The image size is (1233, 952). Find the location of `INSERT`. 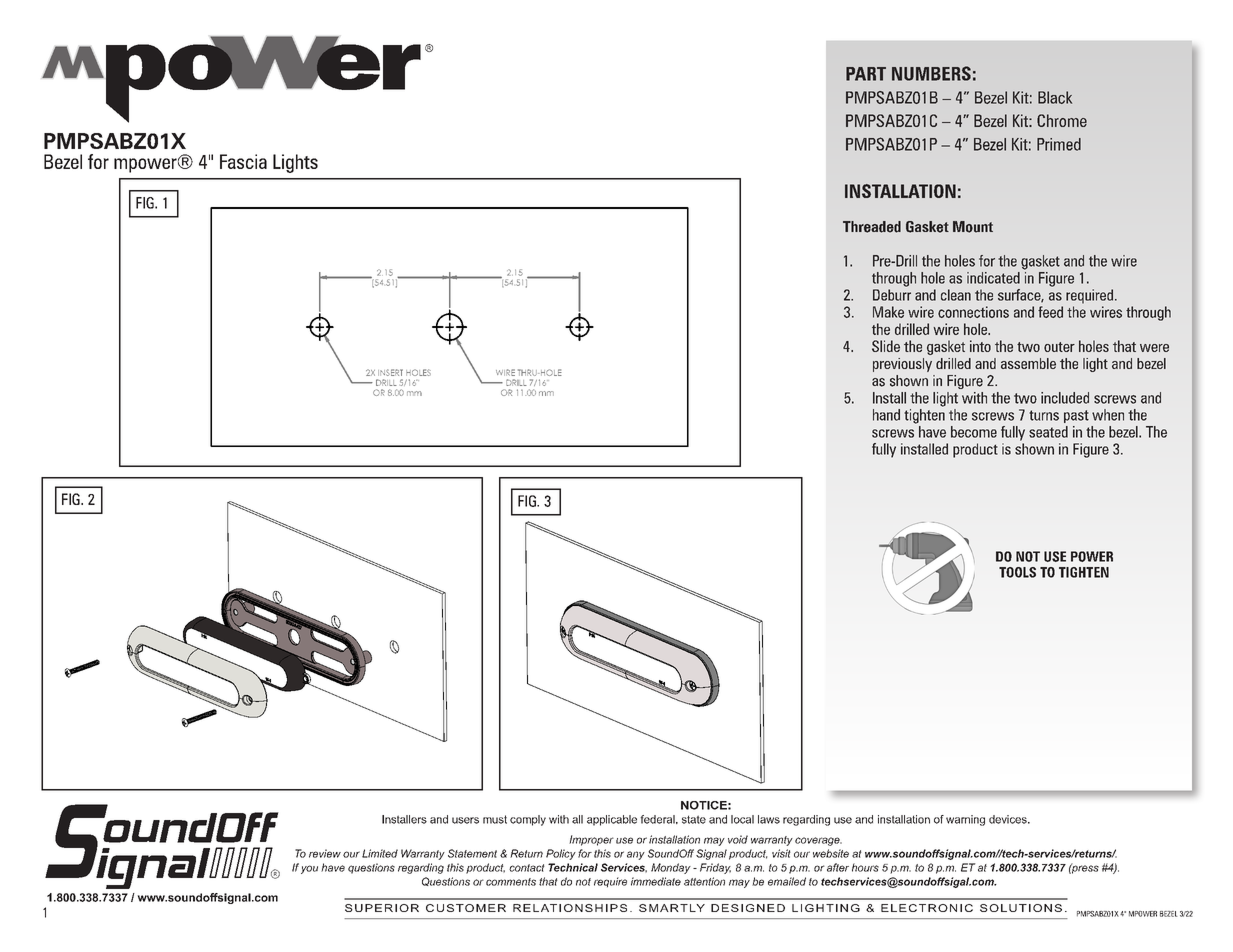

INSERT is located at coordinates (390, 372).
